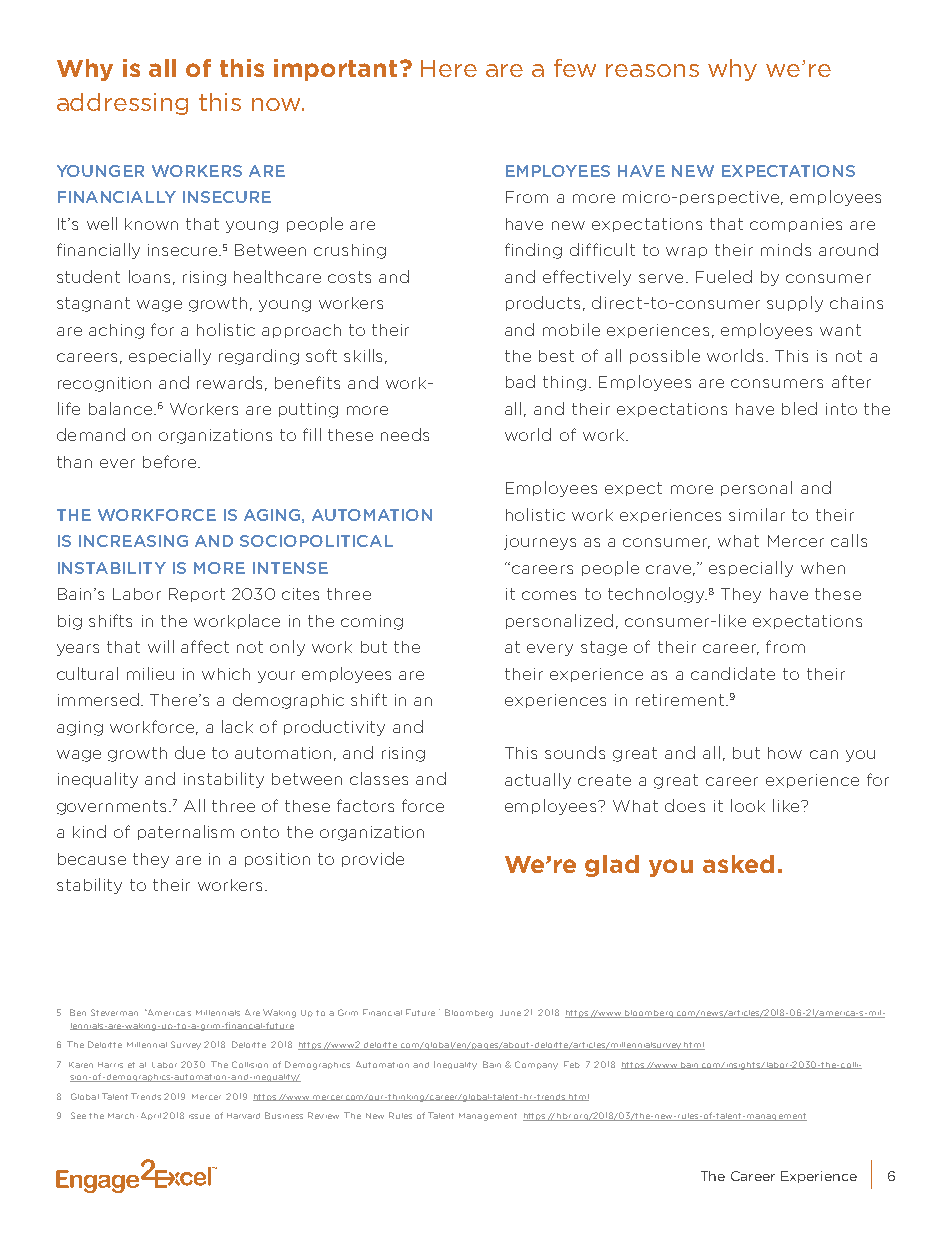  Describe the element at coordinates (122, 104) in the document. I see `addressing` at that location.
